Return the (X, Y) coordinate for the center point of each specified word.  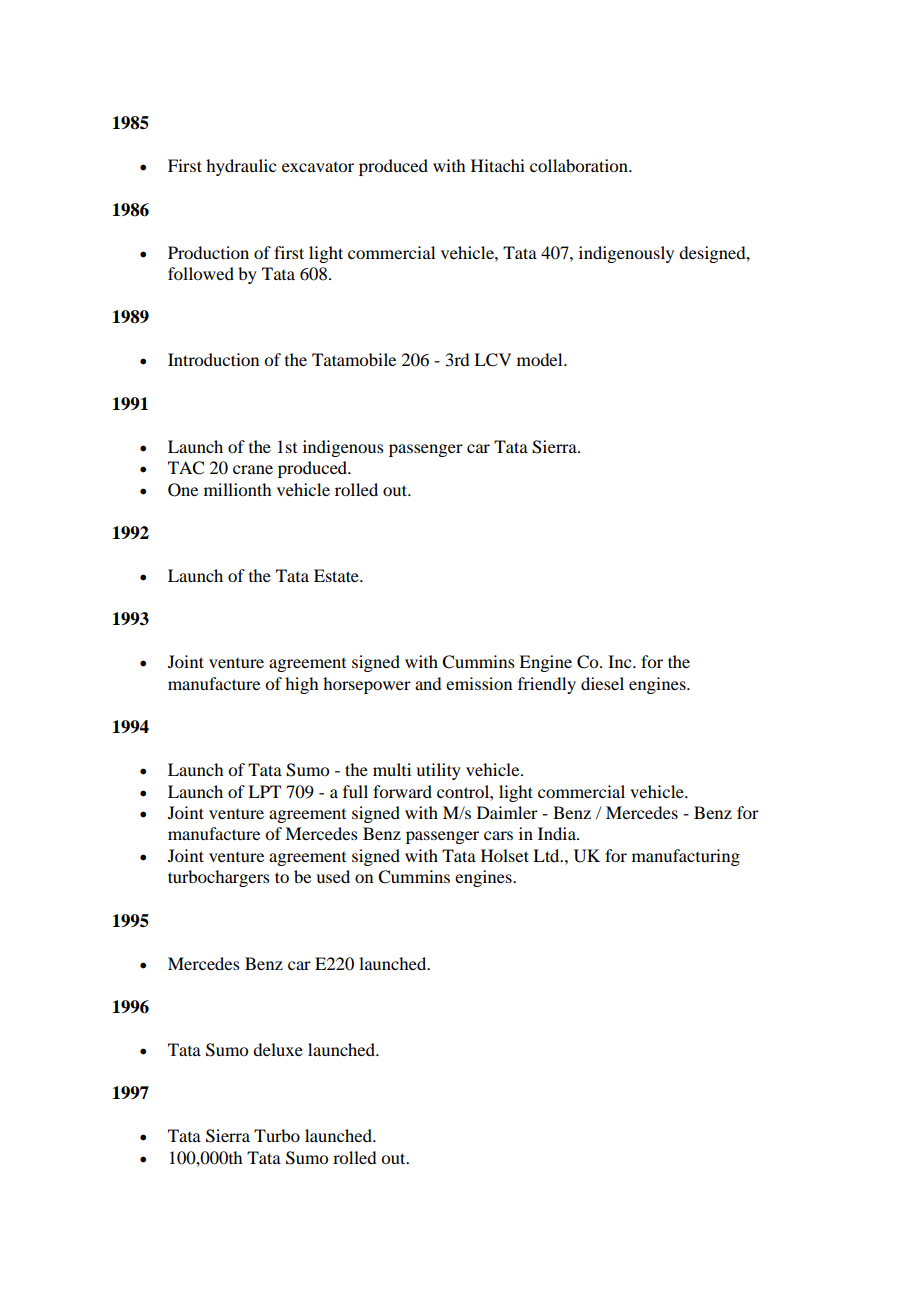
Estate (337, 575)
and (428, 683)
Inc (621, 661)
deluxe (278, 1049)
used (333, 876)
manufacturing (686, 857)
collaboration (580, 165)
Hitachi (498, 165)
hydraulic (241, 167)
